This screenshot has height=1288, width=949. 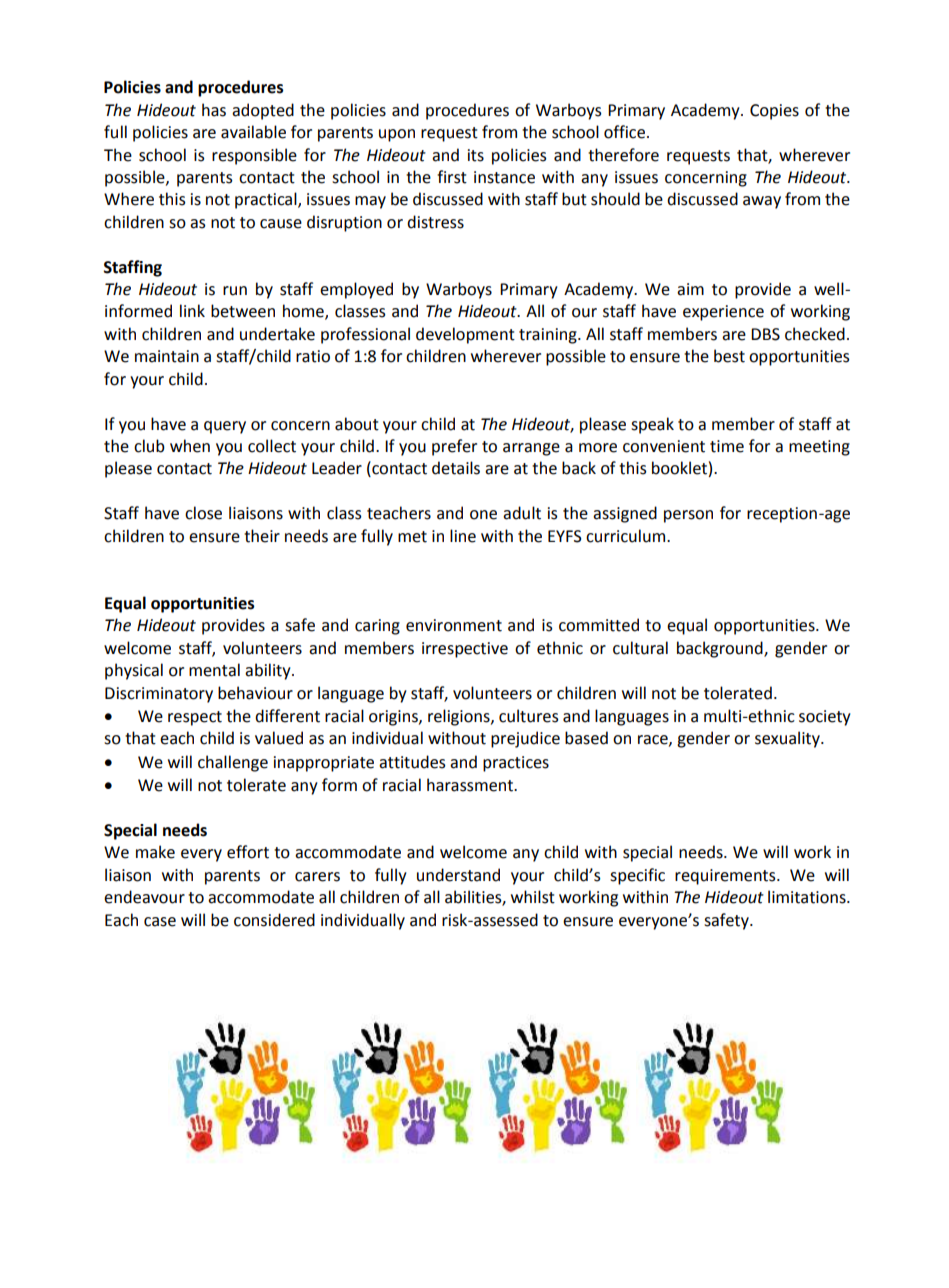 What do you see at coordinates (788, 739) in the screenshot?
I see `sexuality` at bounding box center [788, 739].
